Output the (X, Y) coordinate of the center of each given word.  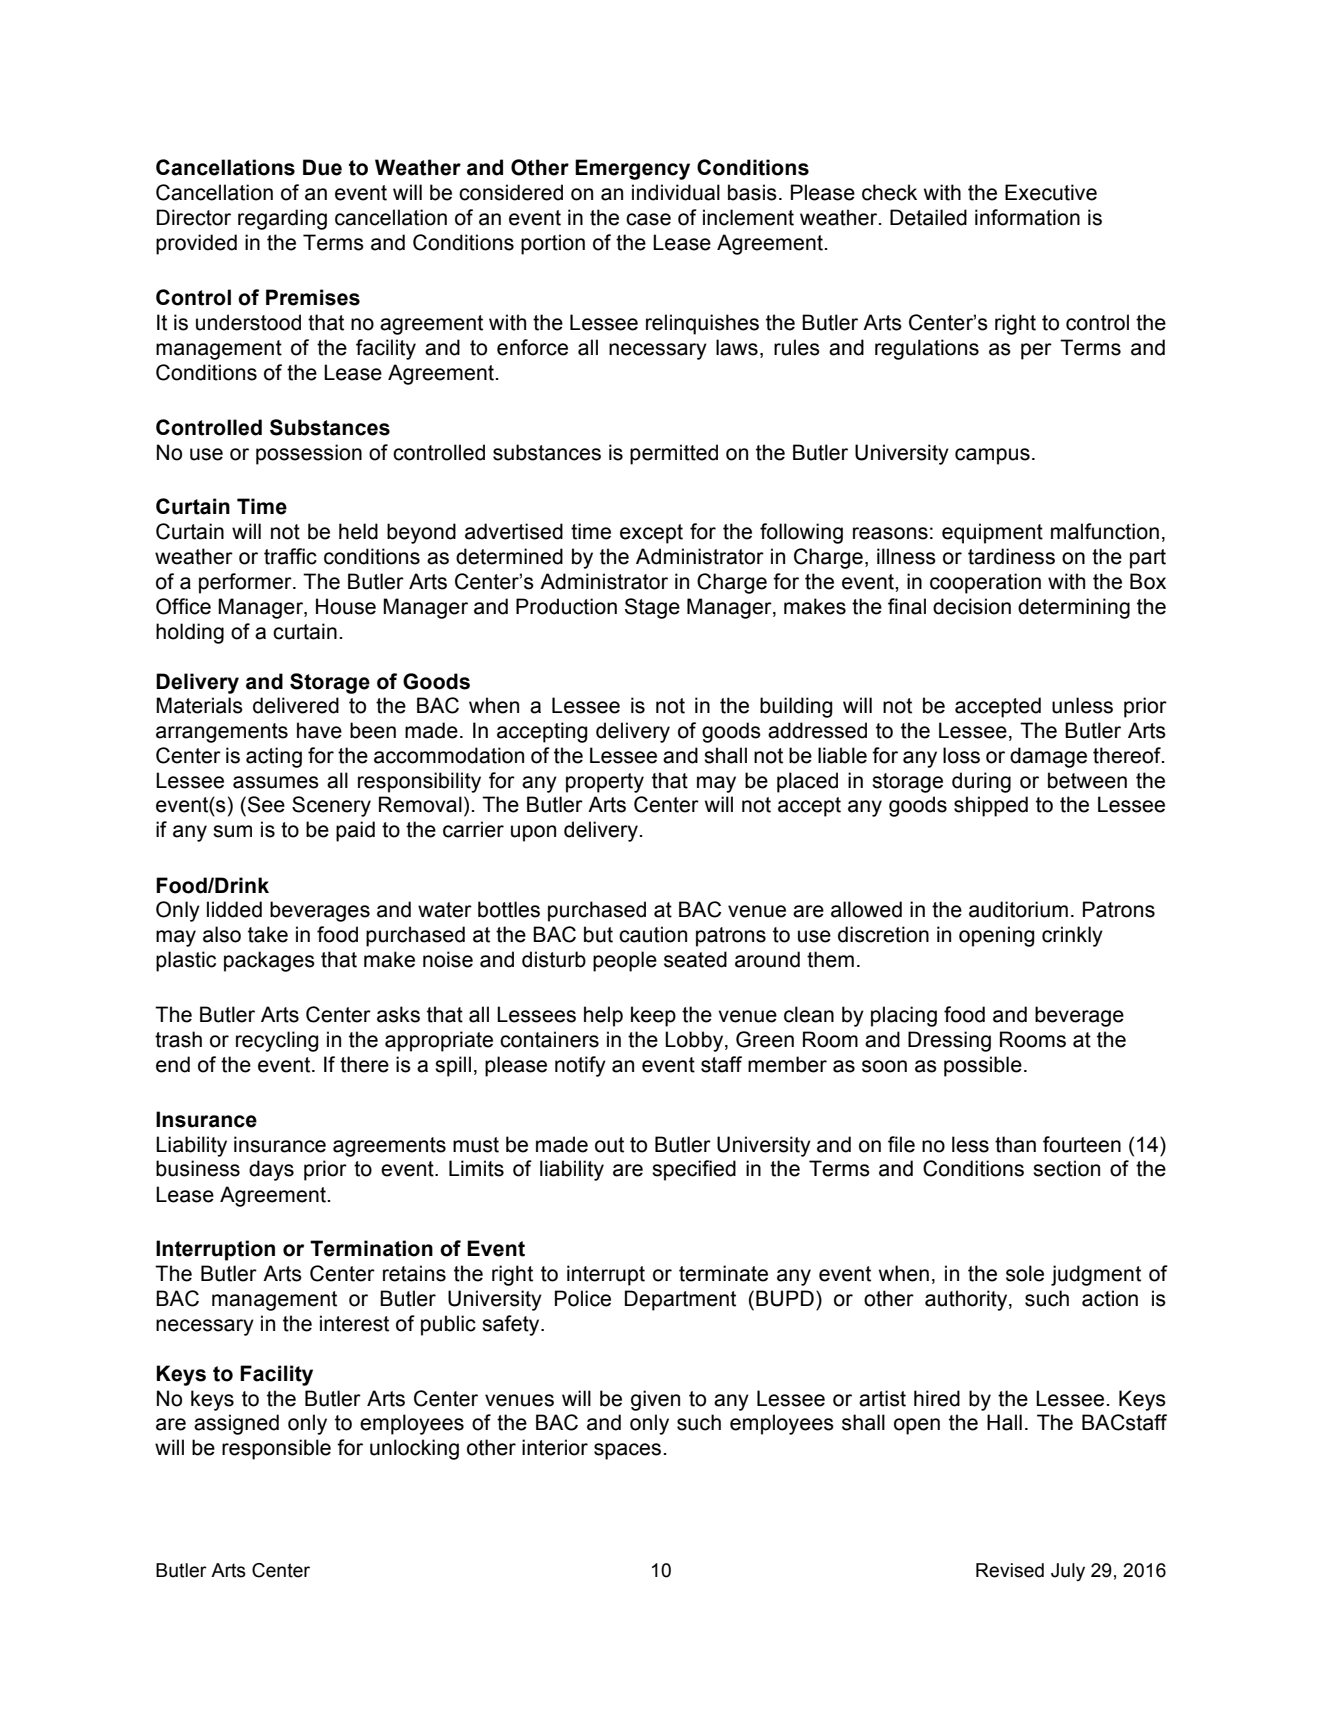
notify (580, 1066)
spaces (627, 1451)
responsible (276, 1449)
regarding (282, 219)
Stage (652, 608)
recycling (277, 1041)
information (1027, 217)
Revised (1010, 1570)
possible (983, 1066)
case (648, 219)
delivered (296, 705)
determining (1074, 608)
